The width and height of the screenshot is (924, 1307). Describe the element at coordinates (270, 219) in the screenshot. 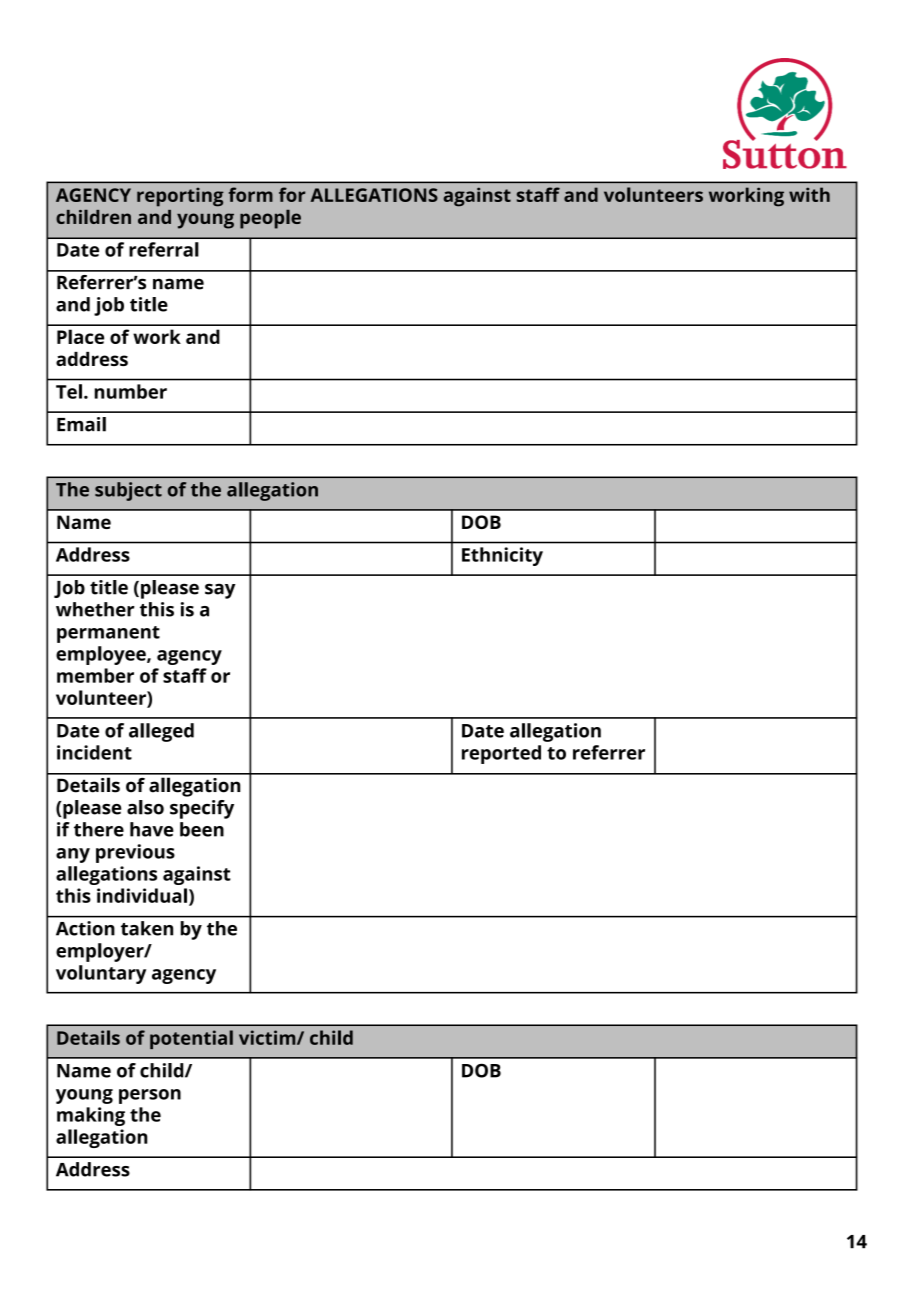

I see `people` at that location.
